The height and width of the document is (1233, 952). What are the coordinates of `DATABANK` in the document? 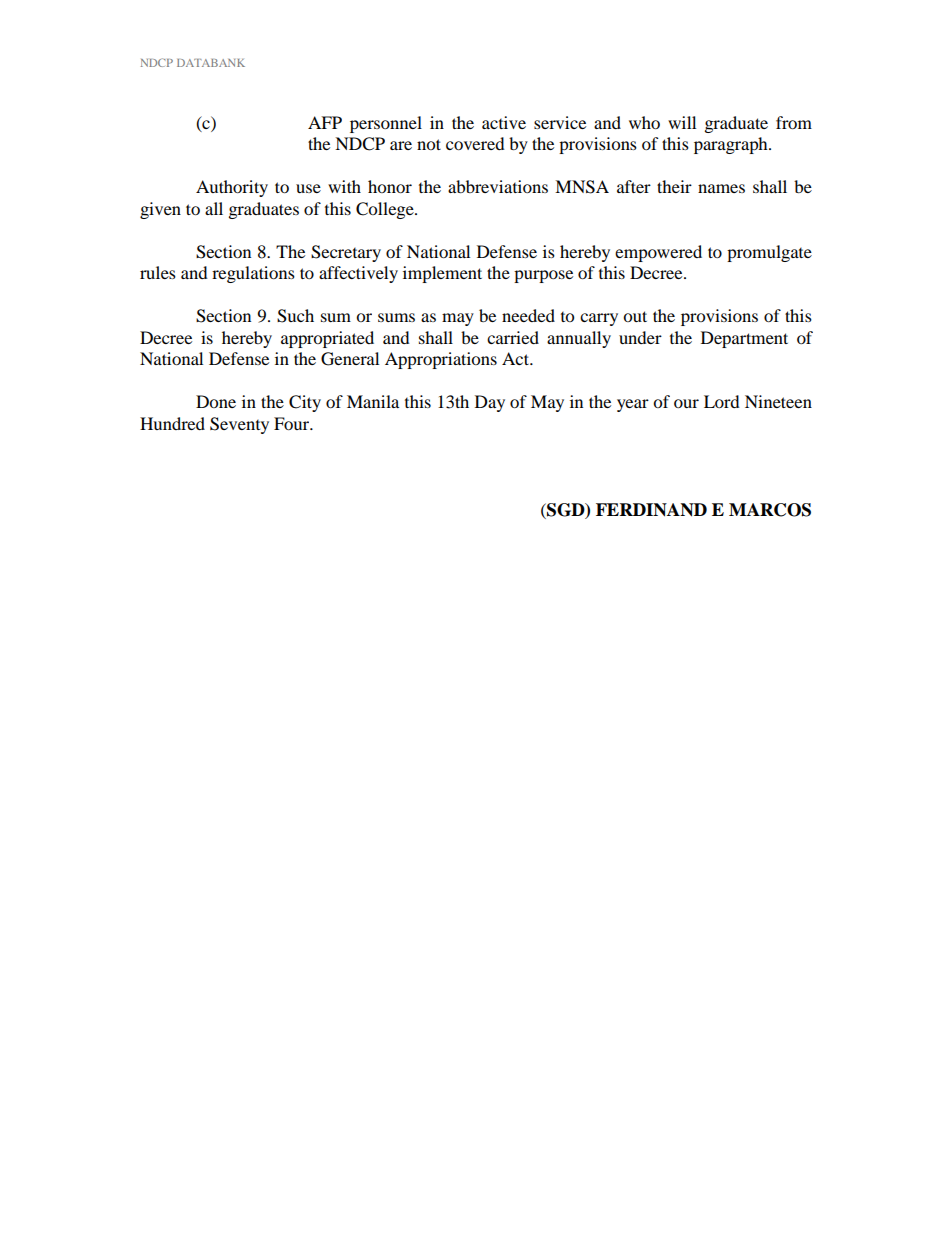 It's located at (211, 63).
